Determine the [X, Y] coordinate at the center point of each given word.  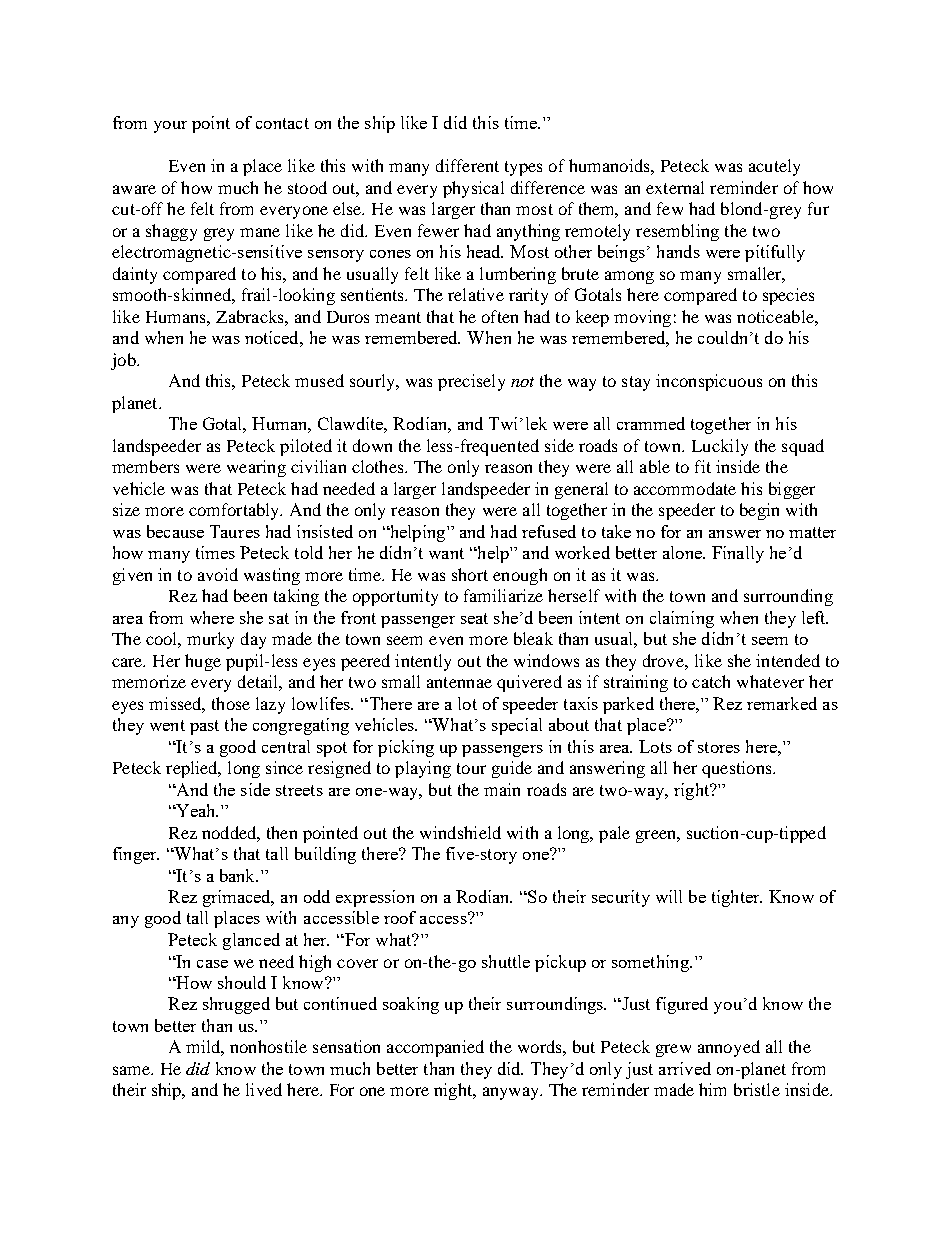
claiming [682, 619]
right [693, 791]
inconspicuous [709, 382]
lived [264, 1089]
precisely [471, 382]
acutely [774, 167]
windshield [460, 832]
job [124, 361]
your [170, 127]
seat [474, 618]
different [467, 165]
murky [210, 640]
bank [238, 875]
